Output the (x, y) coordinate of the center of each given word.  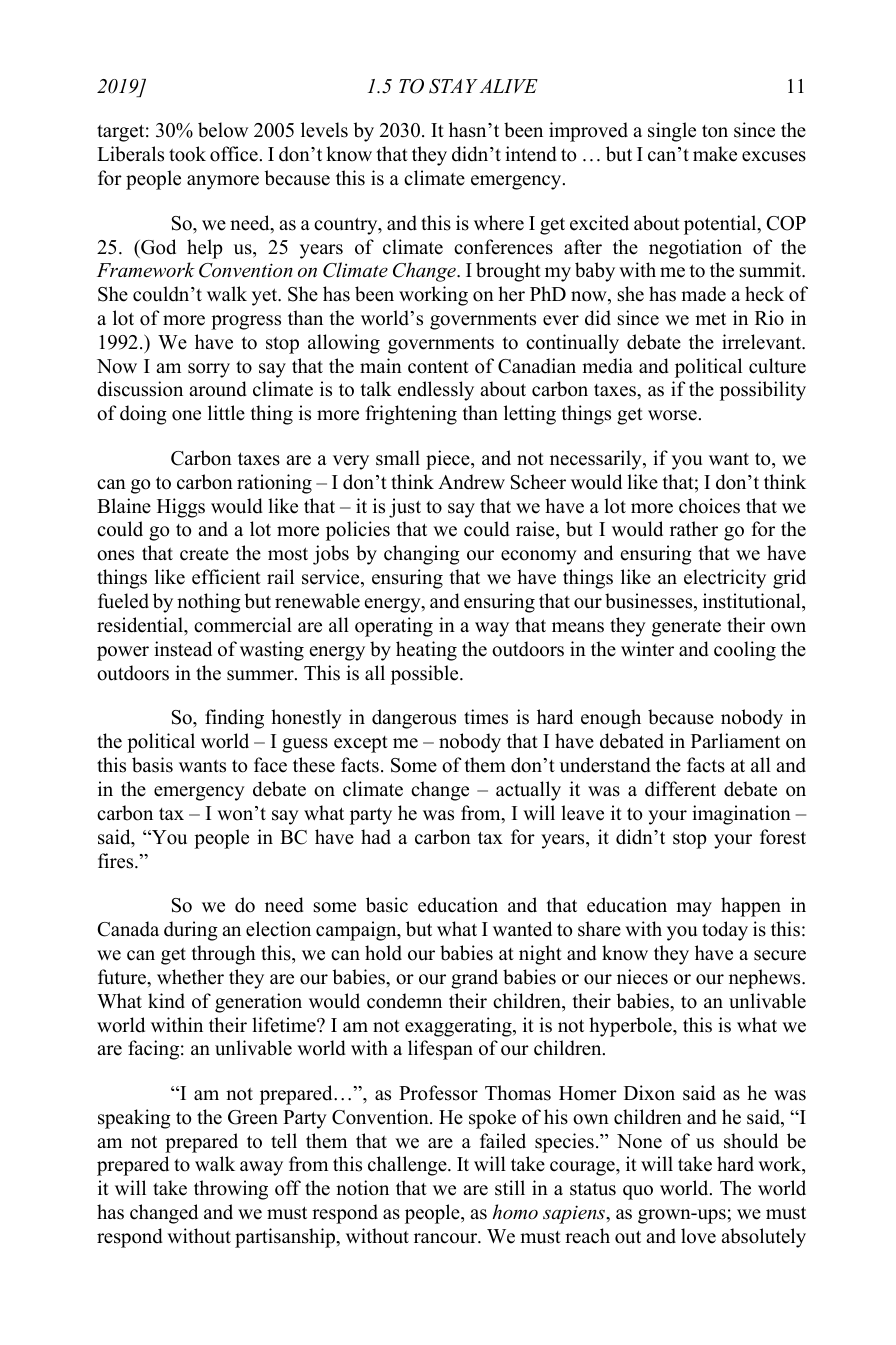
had (376, 837)
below (223, 130)
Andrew (471, 482)
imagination (741, 815)
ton (715, 131)
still (510, 1188)
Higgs (181, 508)
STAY (453, 86)
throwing (231, 1190)
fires (117, 861)
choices (709, 506)
